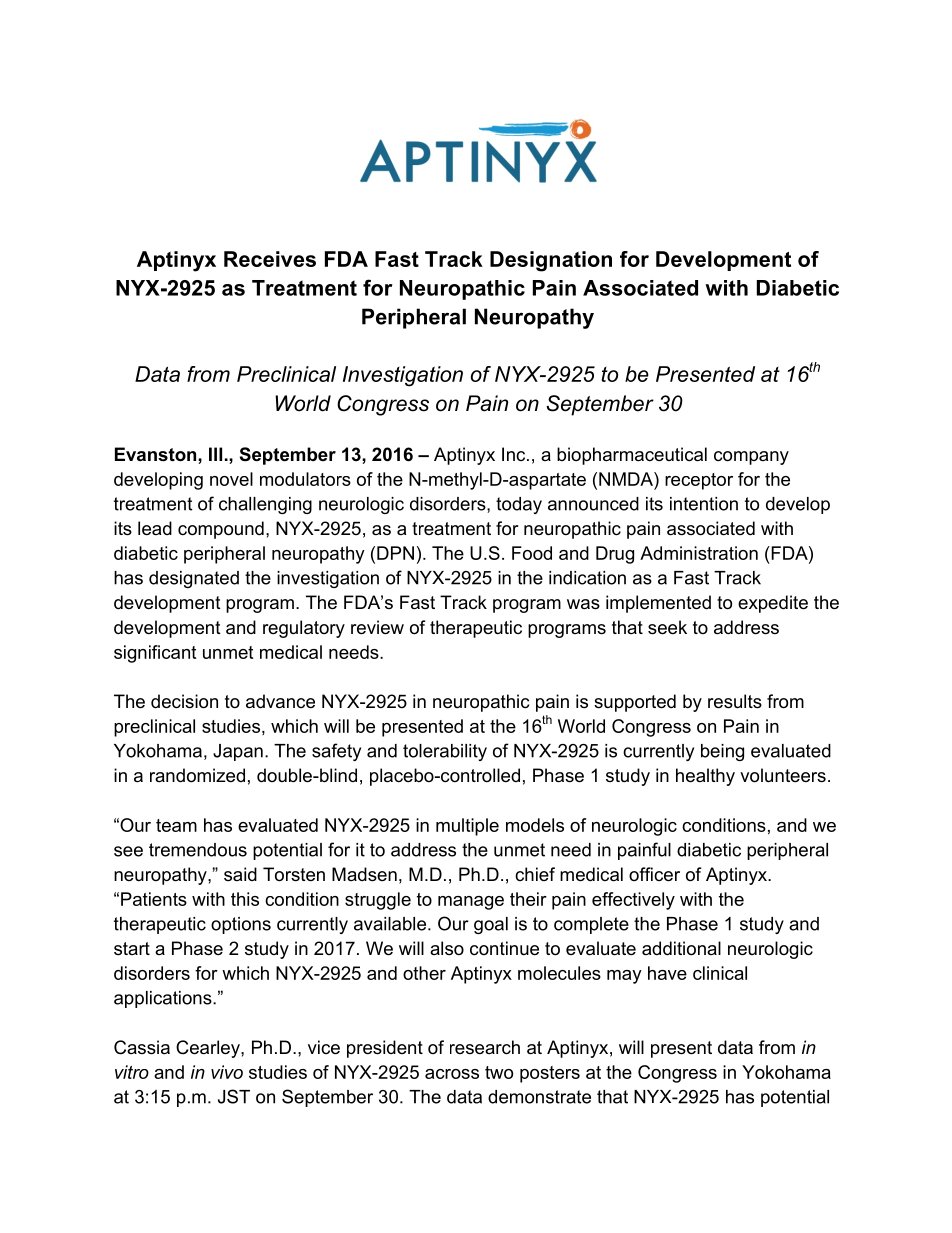 Image resolution: width=952 pixels, height=1233 pixels. Describe the element at coordinates (231, 479) in the image. I see `novel` at that location.
